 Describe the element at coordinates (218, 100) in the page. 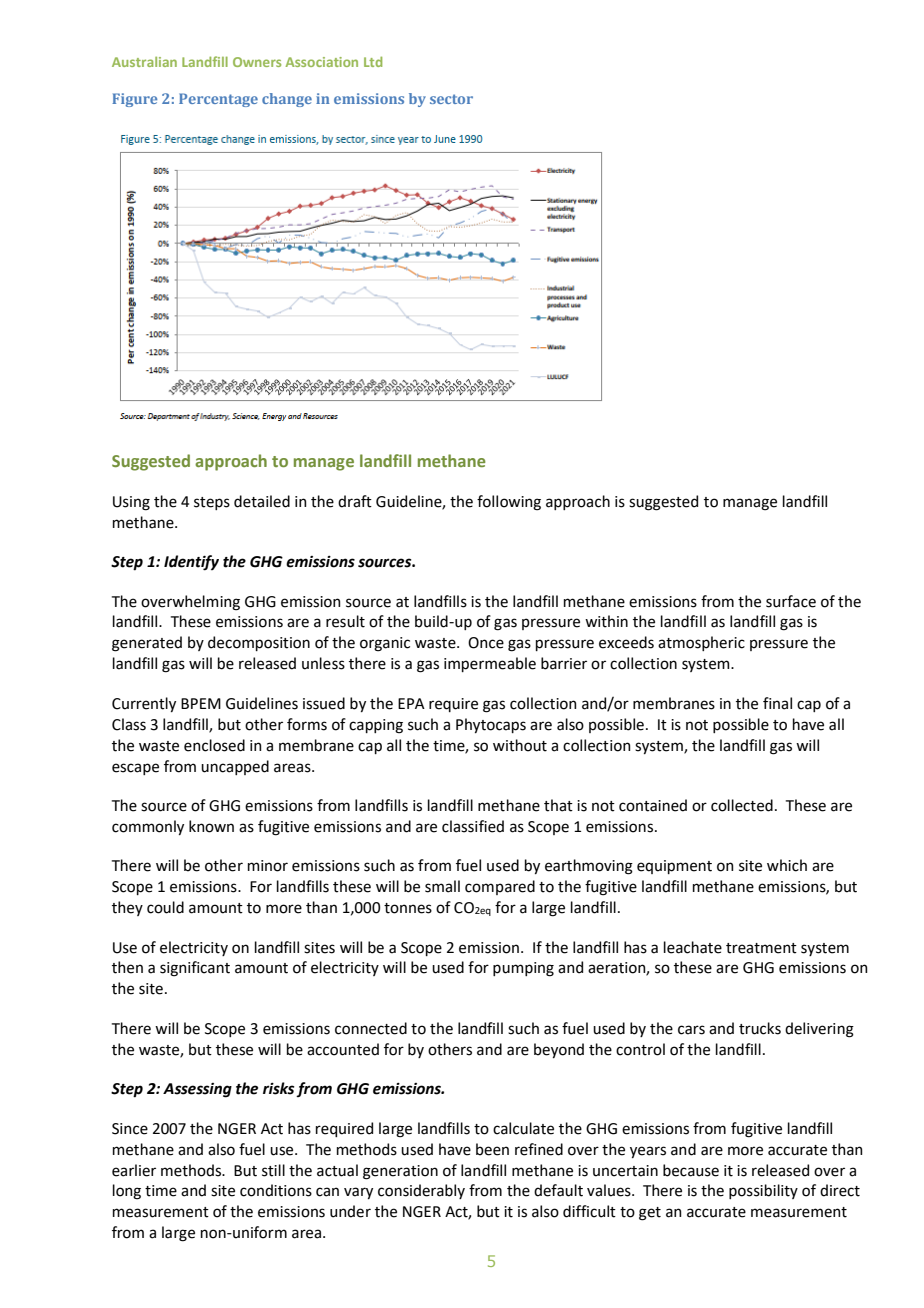

I see `Percentage` at that location.
